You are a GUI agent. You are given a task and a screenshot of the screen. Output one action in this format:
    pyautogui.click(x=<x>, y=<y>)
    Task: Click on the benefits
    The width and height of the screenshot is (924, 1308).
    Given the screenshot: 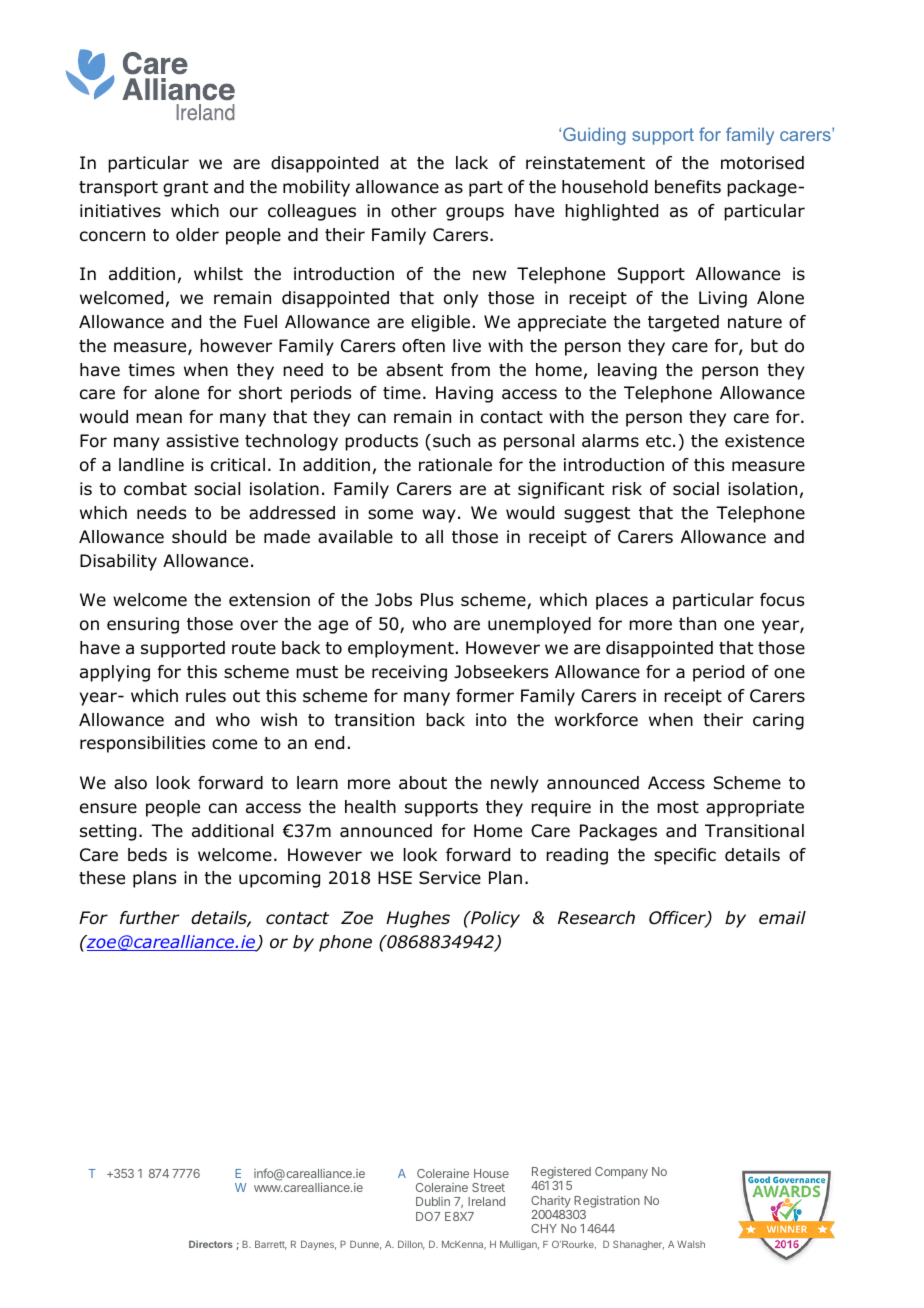 What is the action you would take?
    pyautogui.click(x=688, y=187)
